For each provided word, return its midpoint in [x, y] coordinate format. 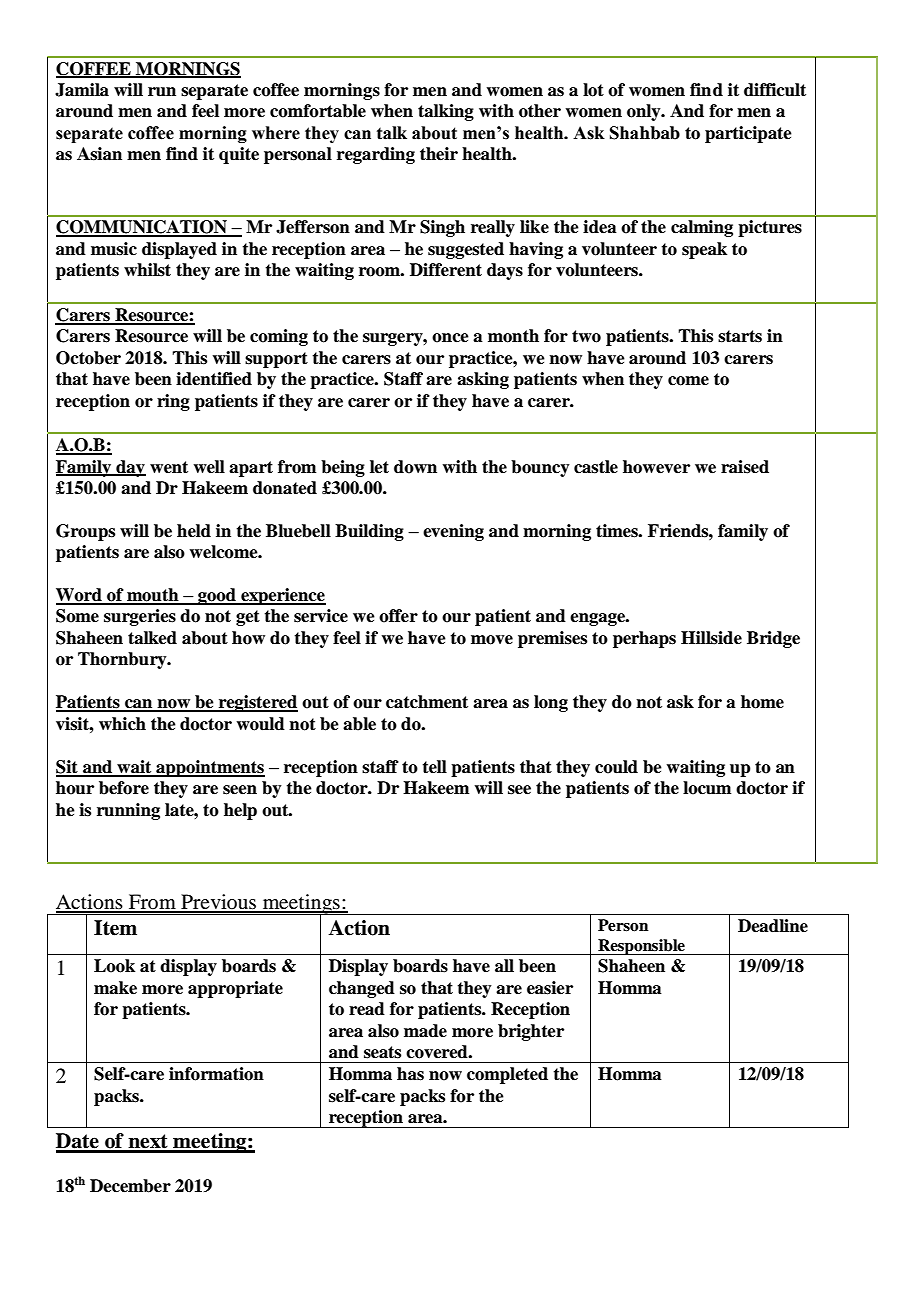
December [130, 1186]
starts [740, 336]
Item [115, 928]
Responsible [641, 947]
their [439, 154]
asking [483, 380]
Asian [99, 154]
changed [362, 989]
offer [398, 616]
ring [173, 402]
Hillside [711, 638]
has [410, 1074]
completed [507, 1075]
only [645, 112]
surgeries [140, 617]
